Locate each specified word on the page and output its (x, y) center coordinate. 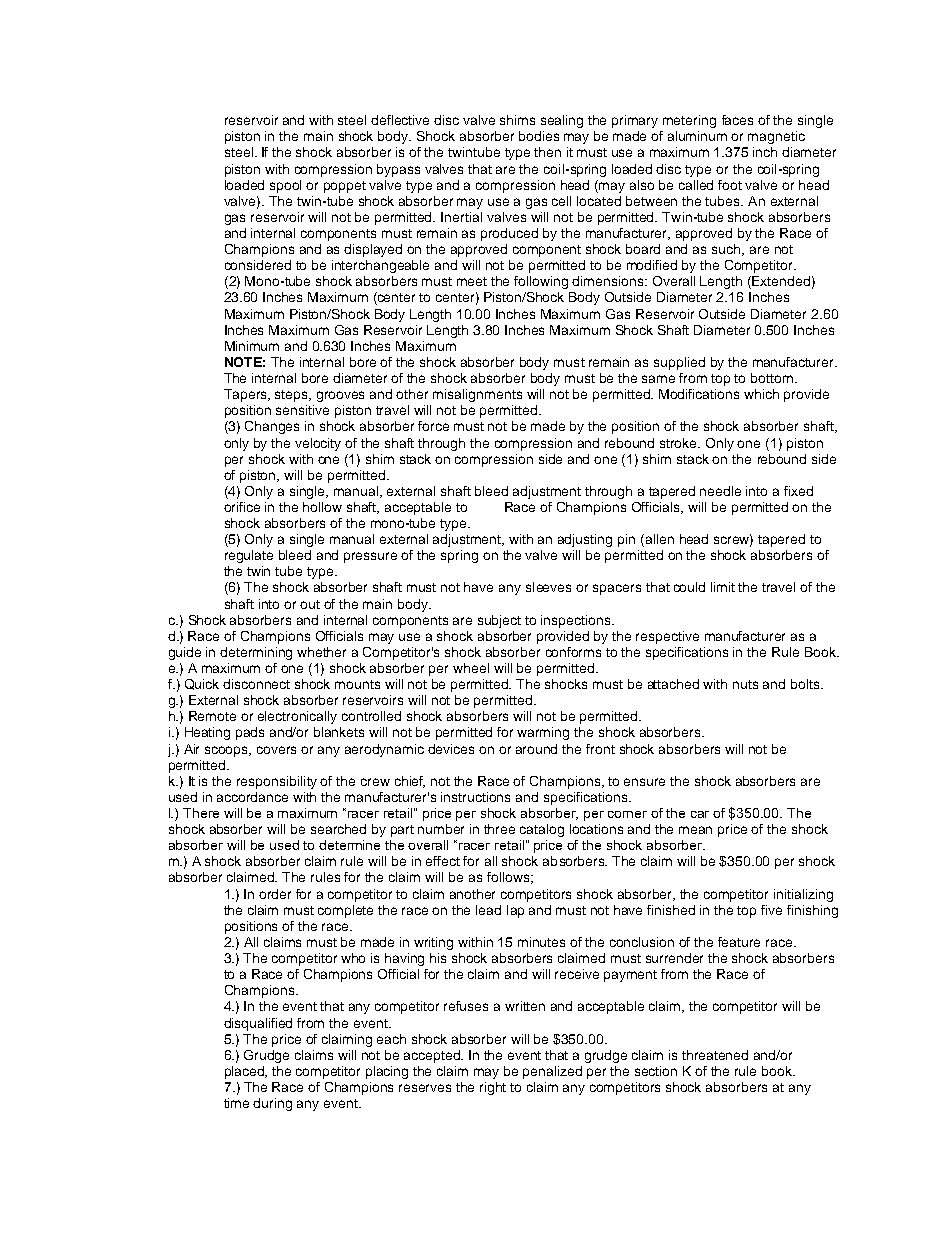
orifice (242, 507)
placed (246, 1072)
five (771, 910)
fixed (798, 491)
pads (250, 733)
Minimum (252, 346)
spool (285, 186)
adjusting (585, 540)
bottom (772, 378)
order (275, 894)
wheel (471, 668)
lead (488, 910)
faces (737, 120)
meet (472, 281)
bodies (539, 136)
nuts (745, 684)
